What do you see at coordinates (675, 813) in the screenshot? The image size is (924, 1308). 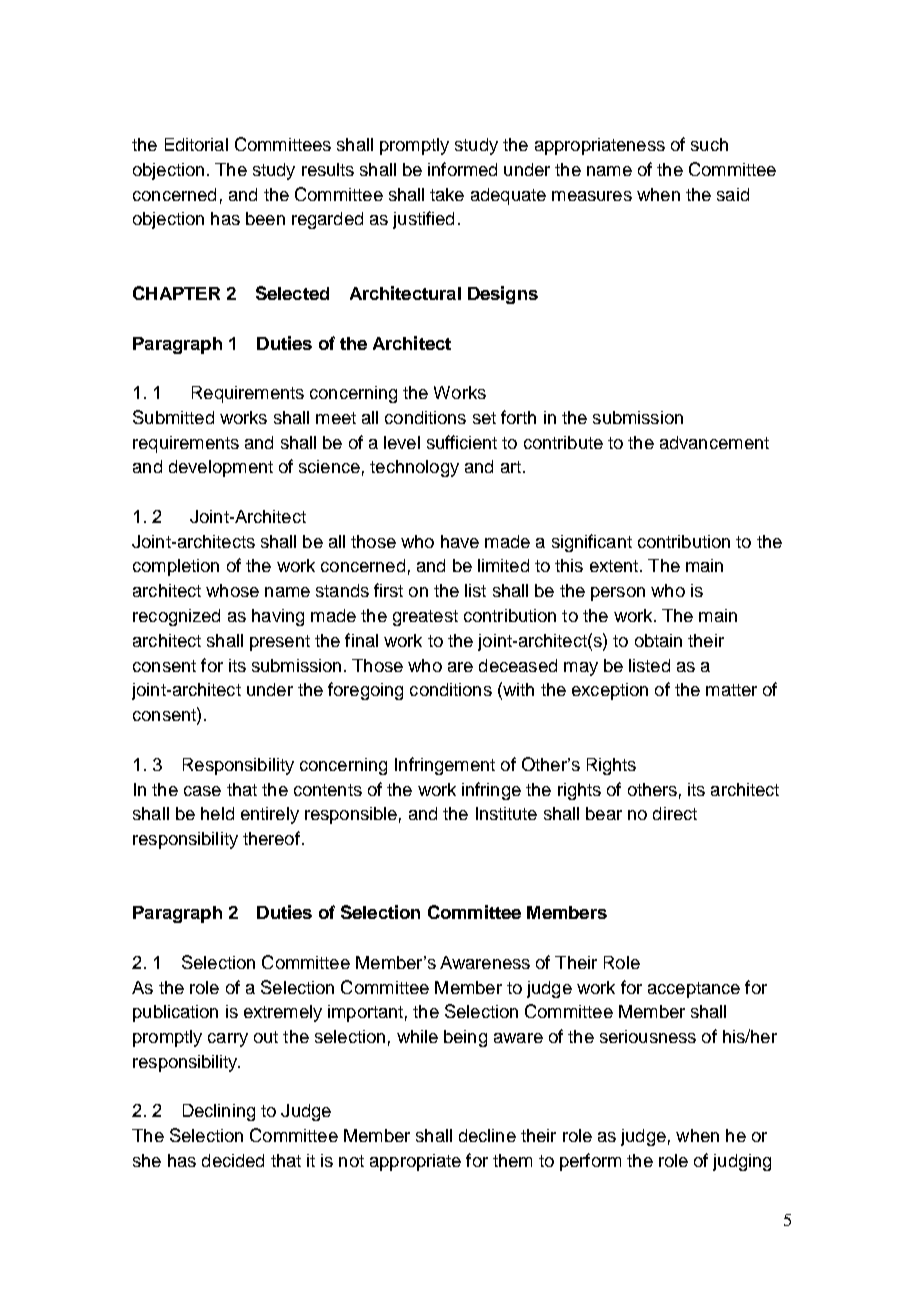 I see `direct` at bounding box center [675, 813].
